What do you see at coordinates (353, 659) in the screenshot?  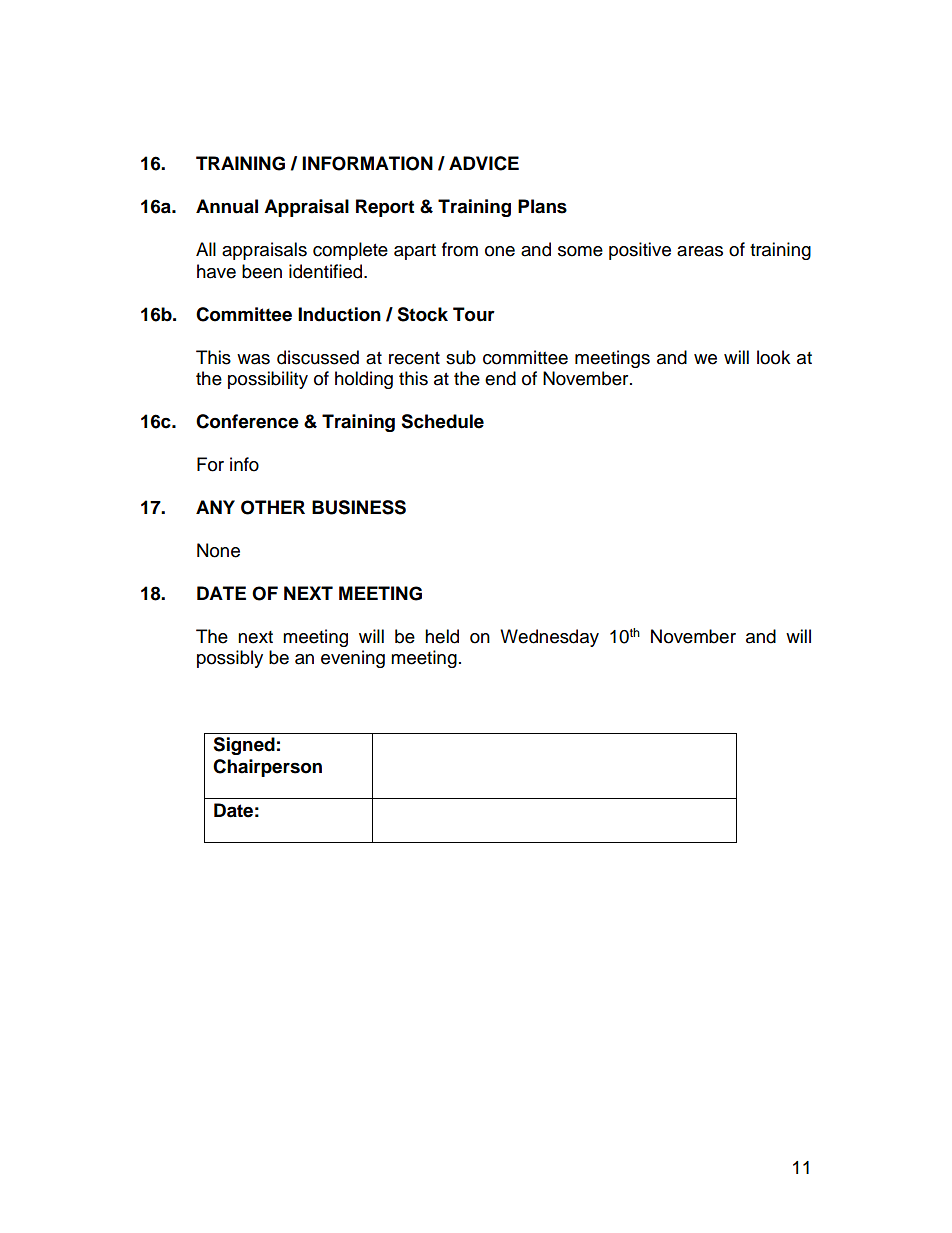 I see `evening` at bounding box center [353, 659].
